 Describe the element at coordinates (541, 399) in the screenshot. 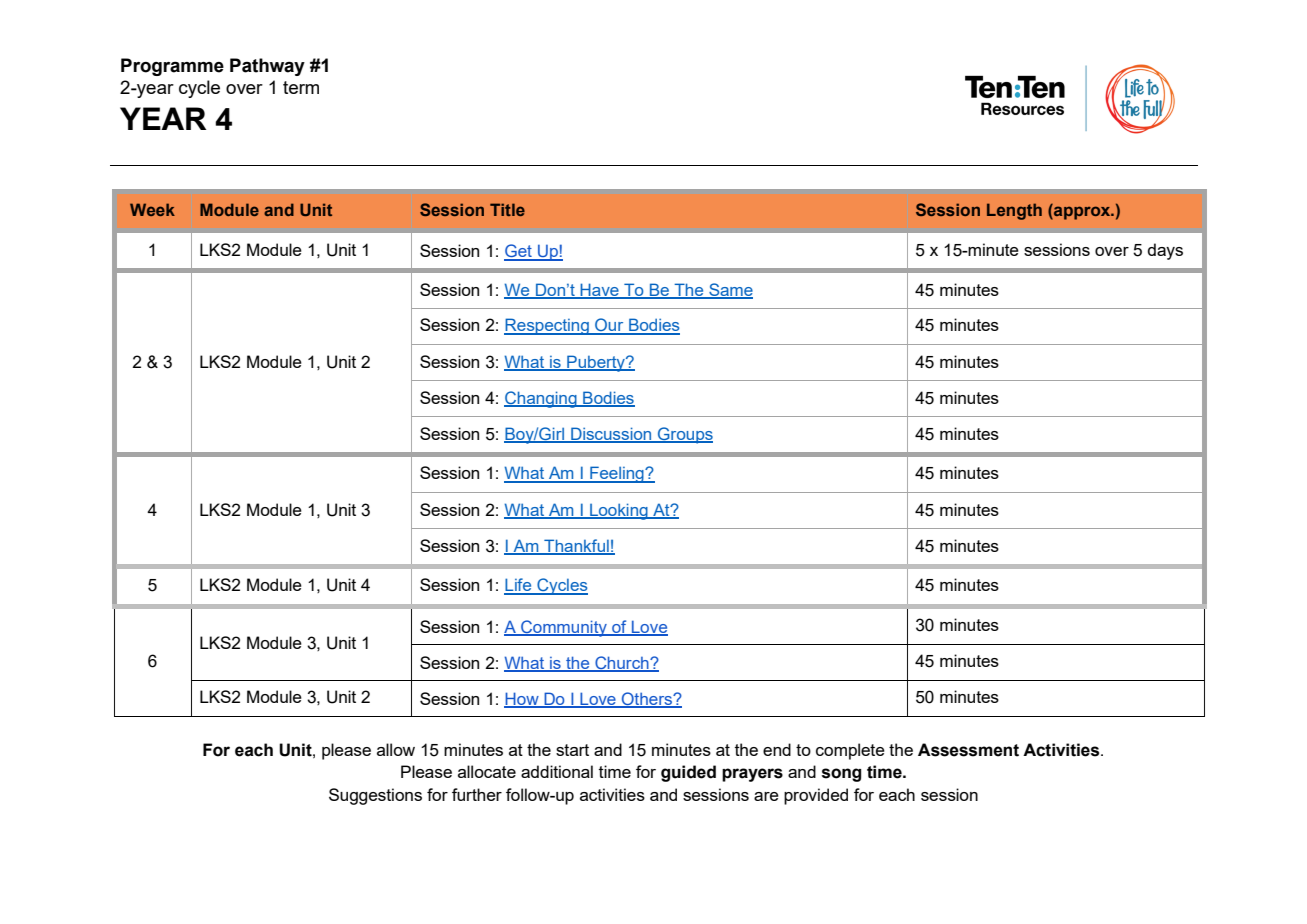

I see `Changing` at that location.
